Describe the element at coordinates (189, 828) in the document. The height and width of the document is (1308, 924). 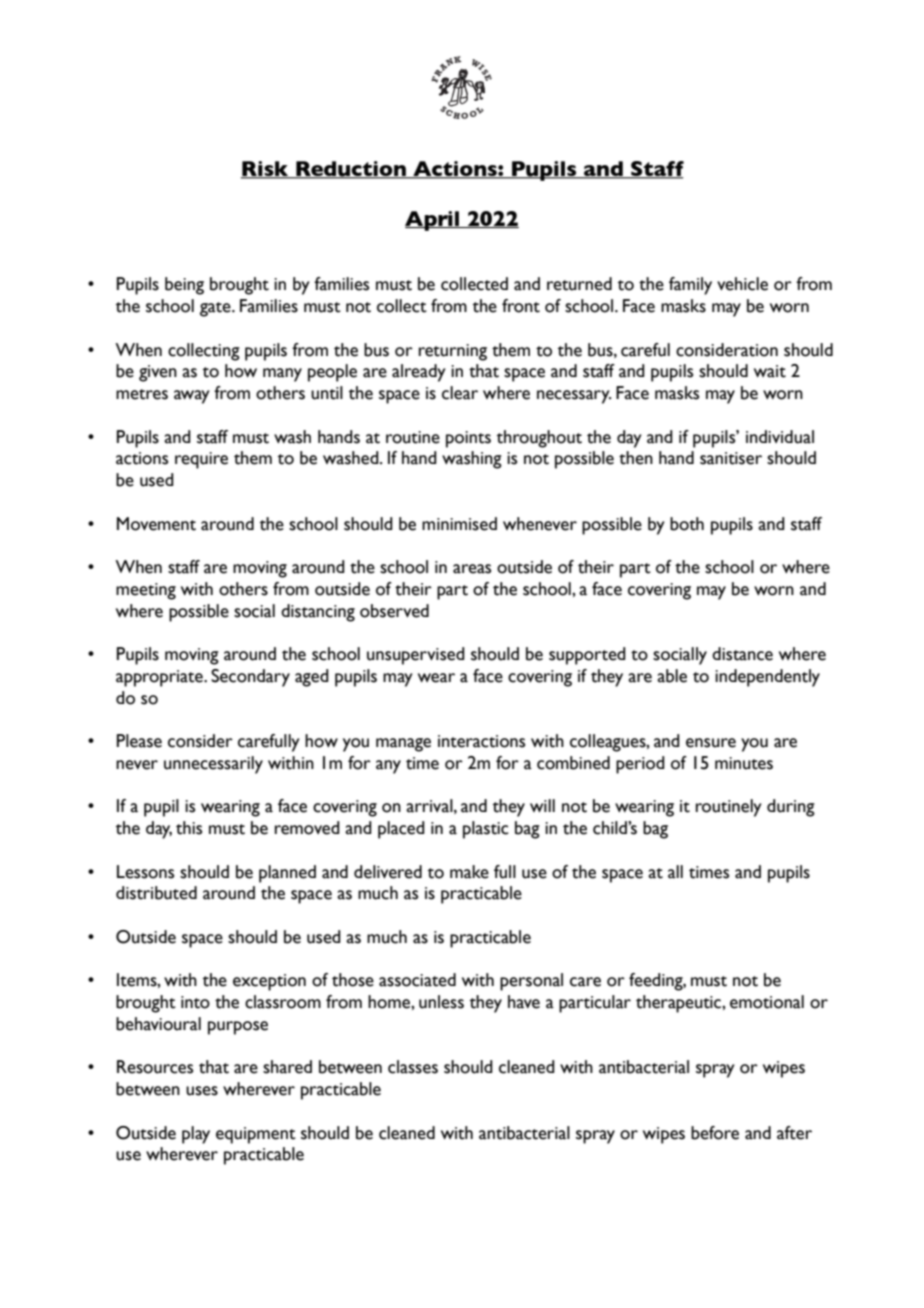
I see `this` at that location.
